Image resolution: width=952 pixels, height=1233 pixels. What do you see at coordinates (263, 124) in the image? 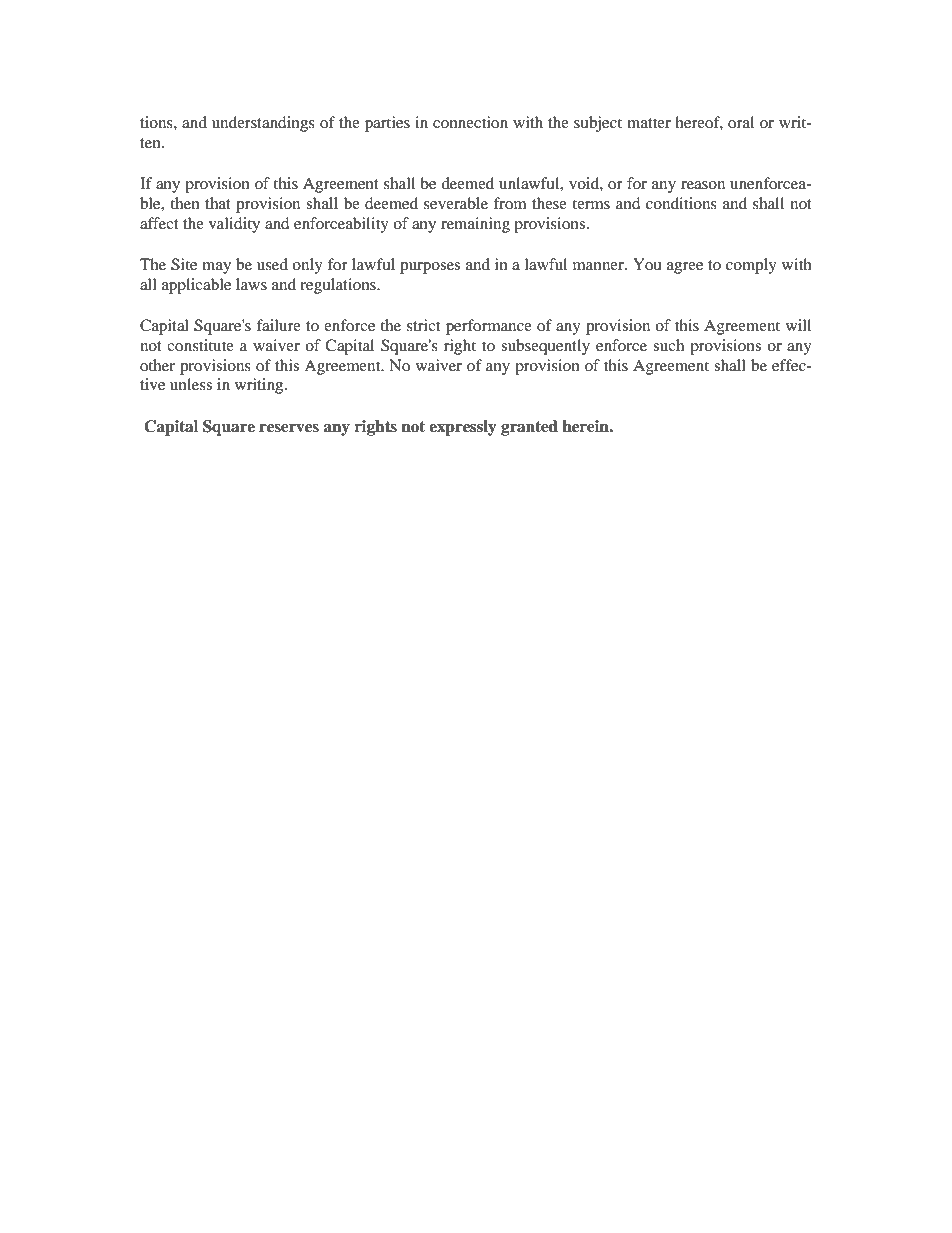
I see `understandings` at bounding box center [263, 124].
